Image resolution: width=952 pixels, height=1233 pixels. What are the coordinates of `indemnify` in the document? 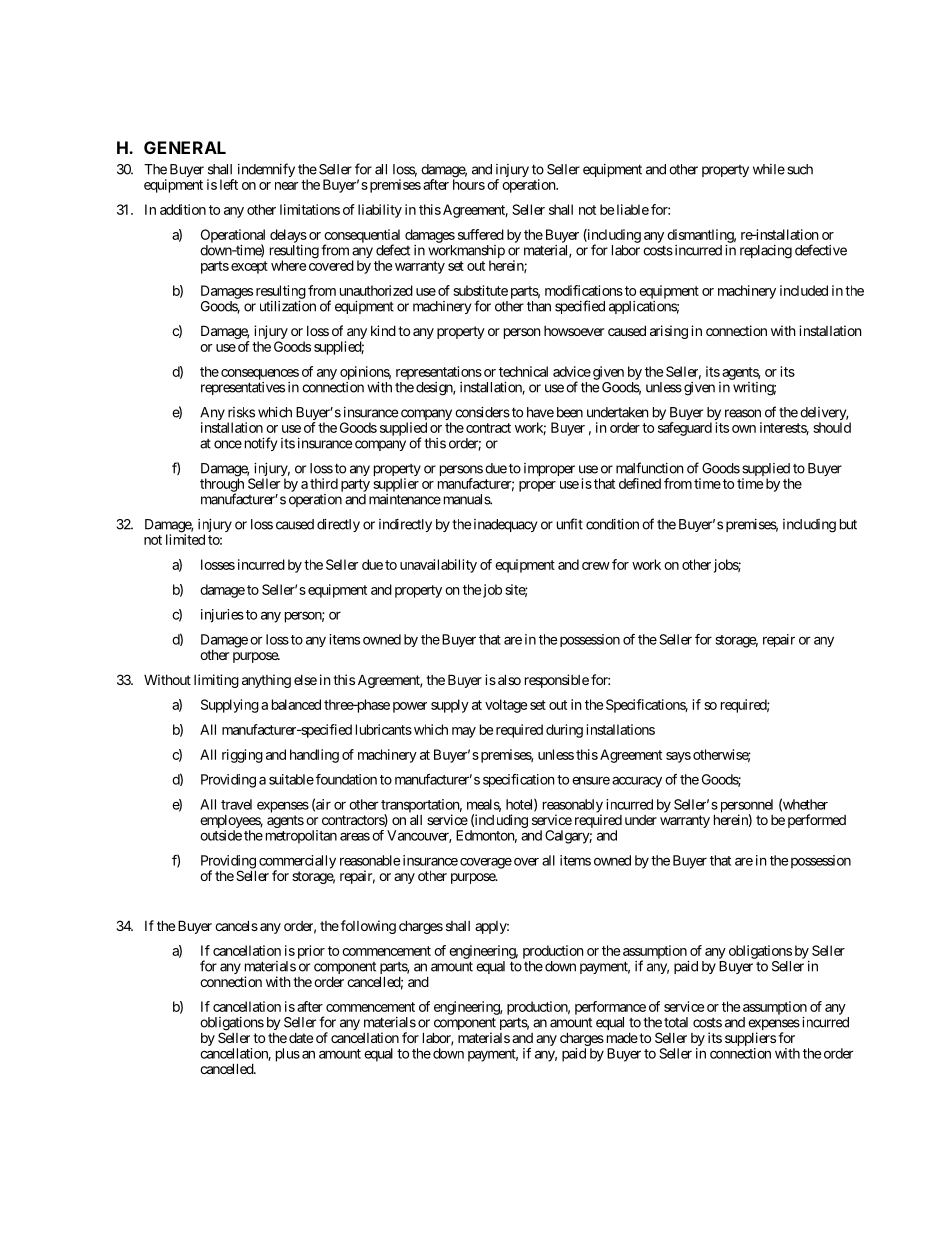 It's located at (266, 170).
